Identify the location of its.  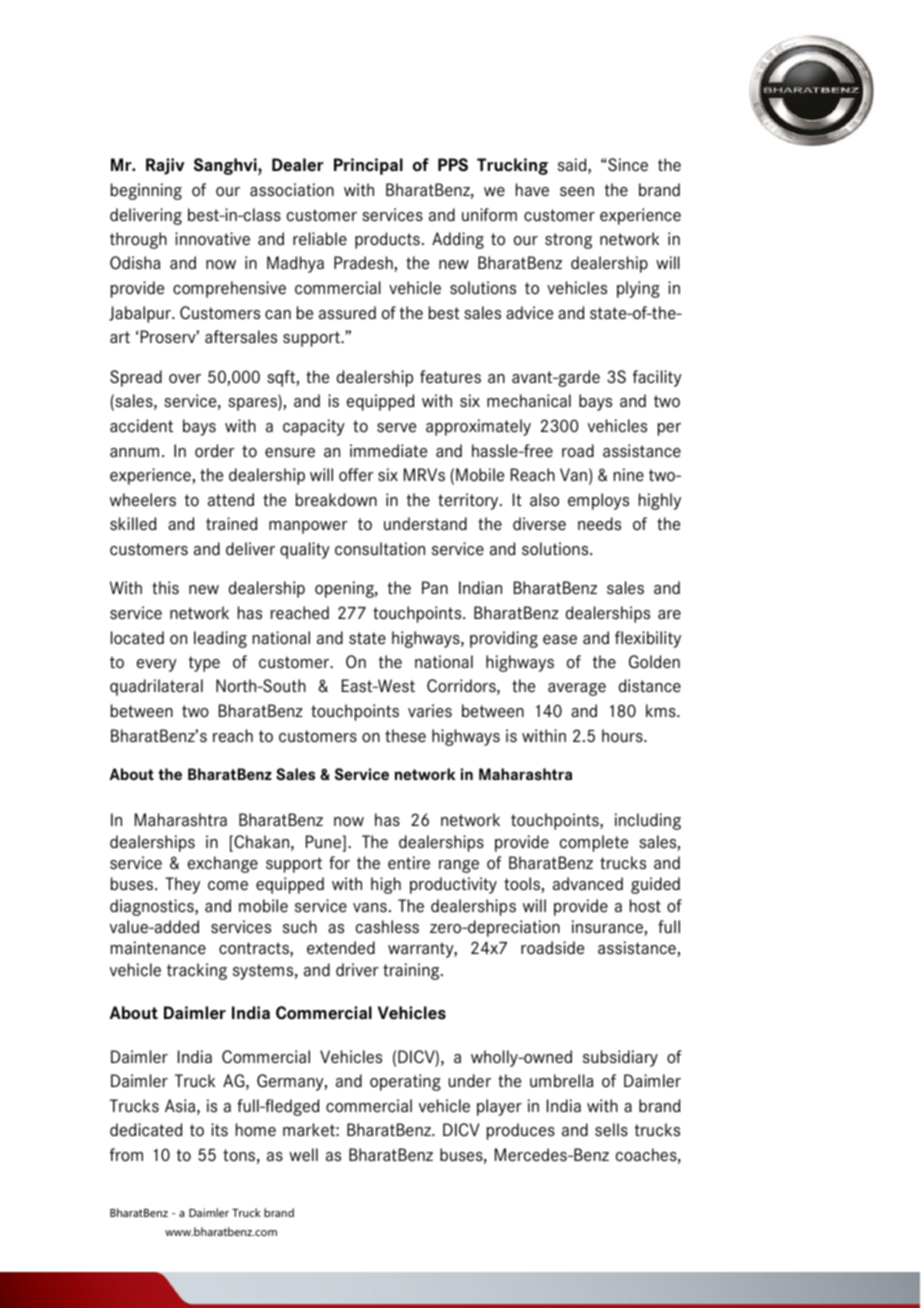
(219, 1130).
